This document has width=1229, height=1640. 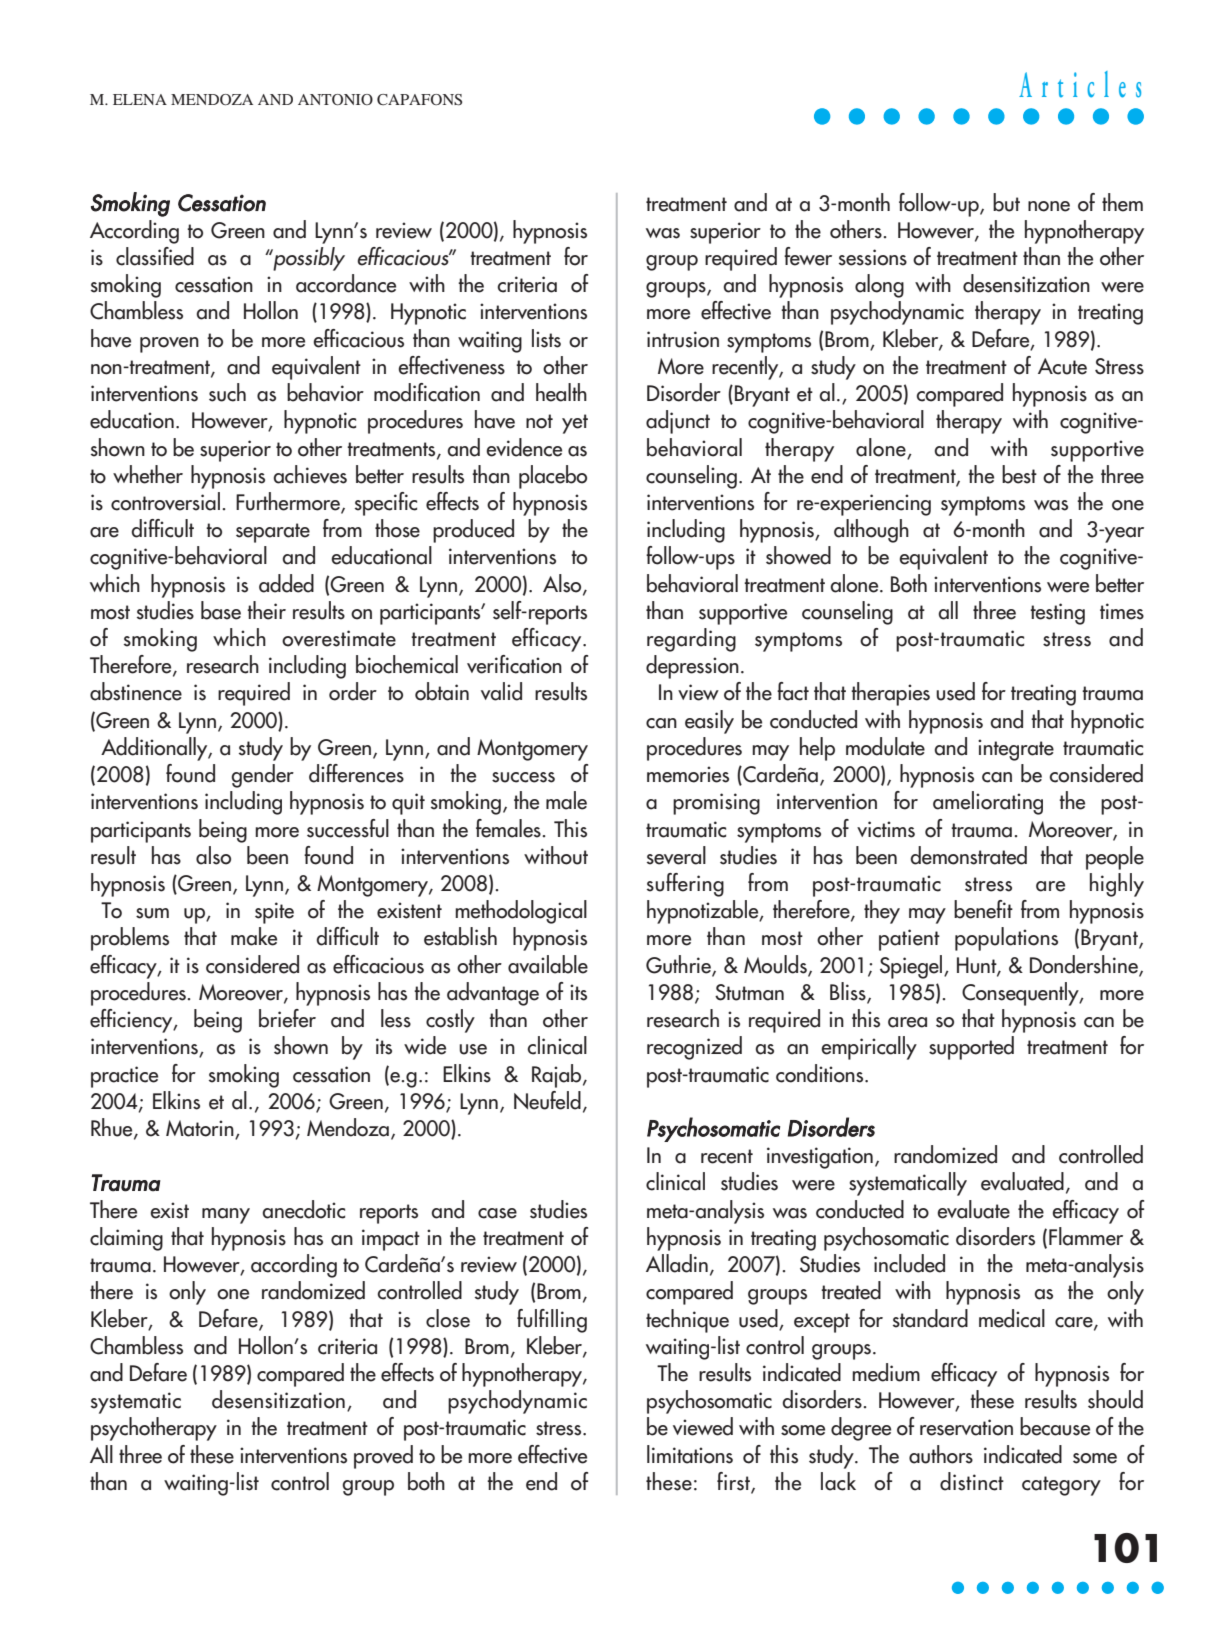 What do you see at coordinates (688, 774) in the document?
I see `memories` at bounding box center [688, 774].
